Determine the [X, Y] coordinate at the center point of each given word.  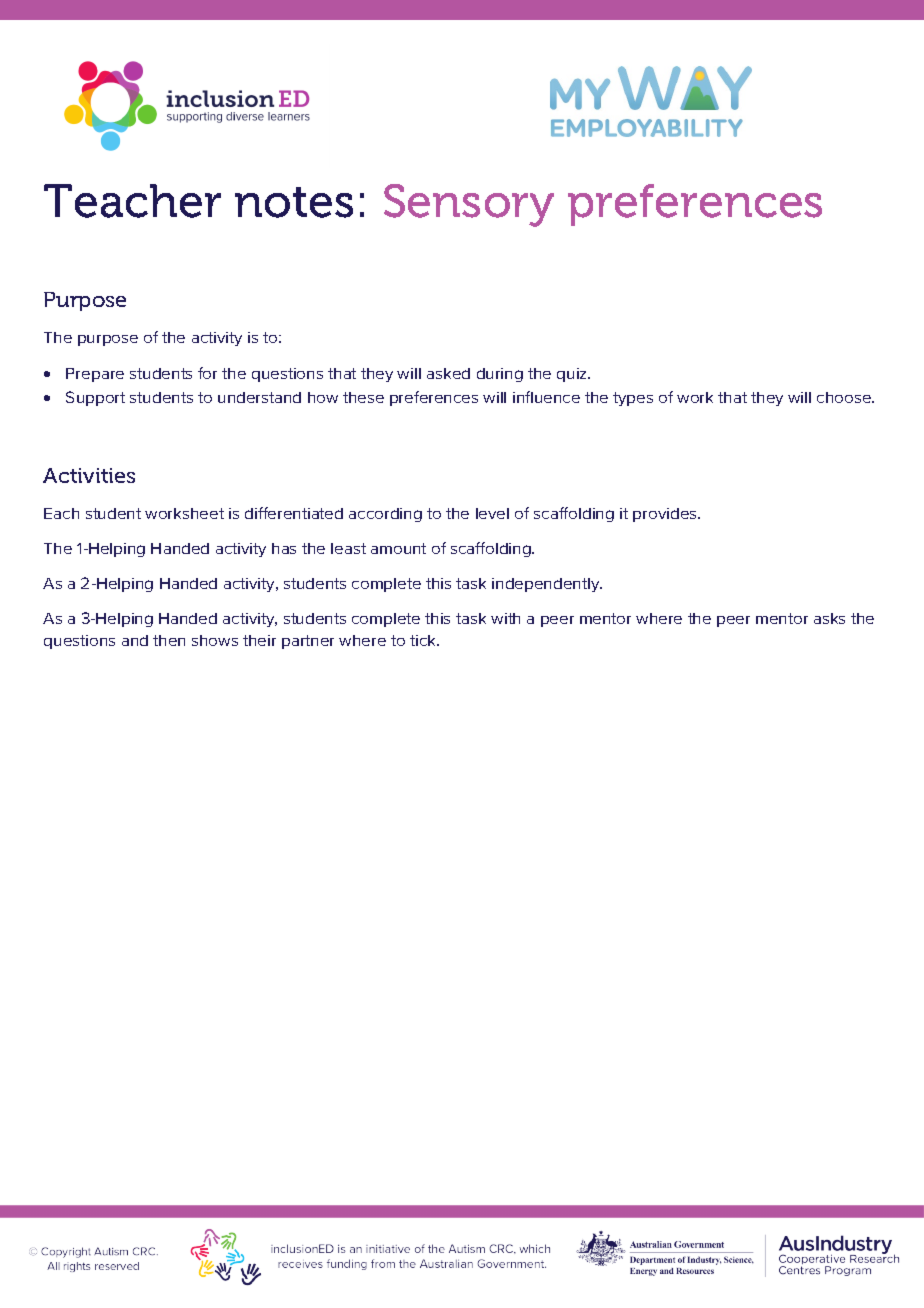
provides [666, 515]
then [169, 640]
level [492, 513]
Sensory [469, 205]
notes [294, 202]
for [207, 373]
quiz [573, 375]
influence [546, 397]
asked [448, 373]
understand [259, 397]
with [505, 618]
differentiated [294, 513]
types [633, 399]
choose [845, 397]
